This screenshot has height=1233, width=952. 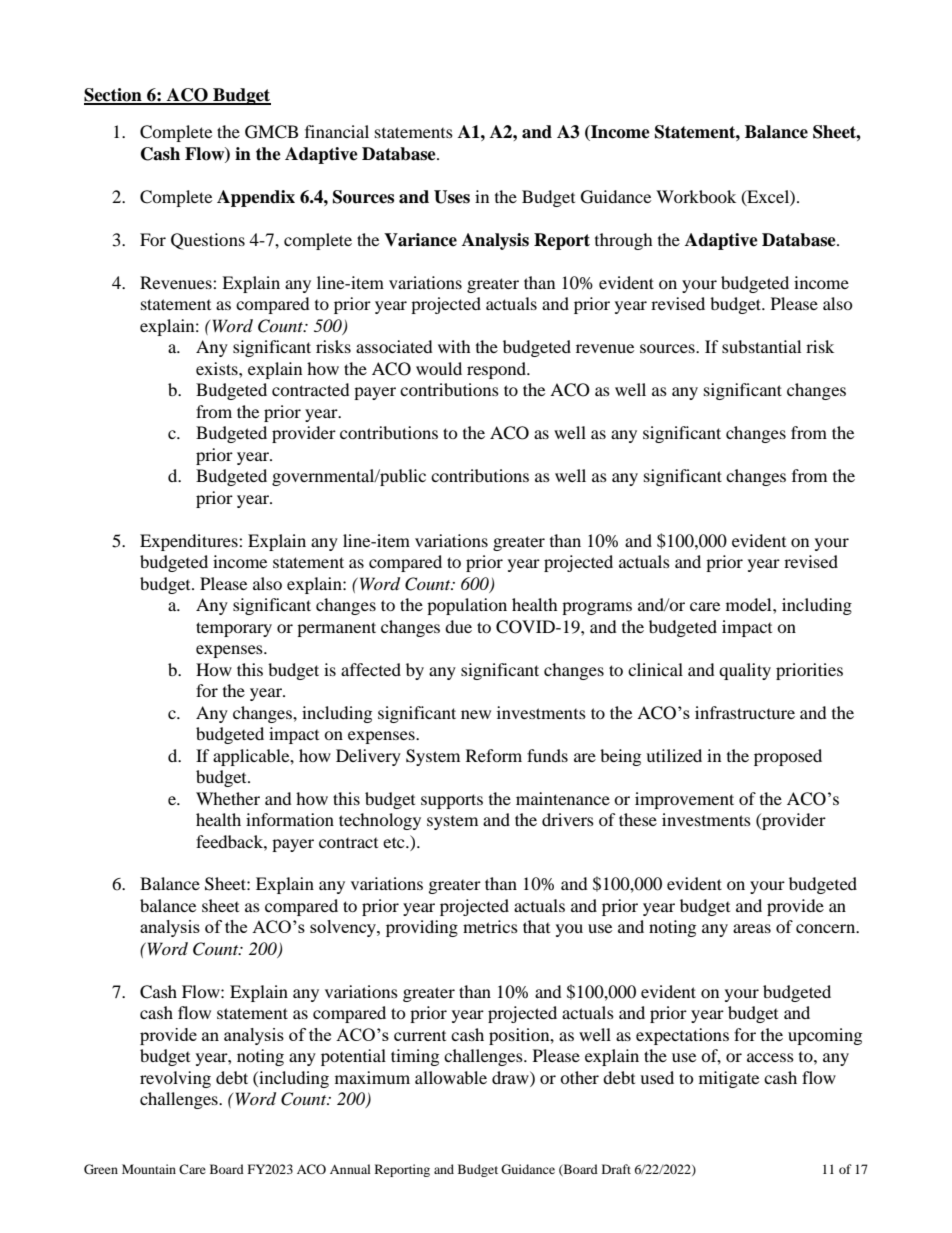 What do you see at coordinates (750, 604) in the screenshot?
I see `model` at bounding box center [750, 604].
